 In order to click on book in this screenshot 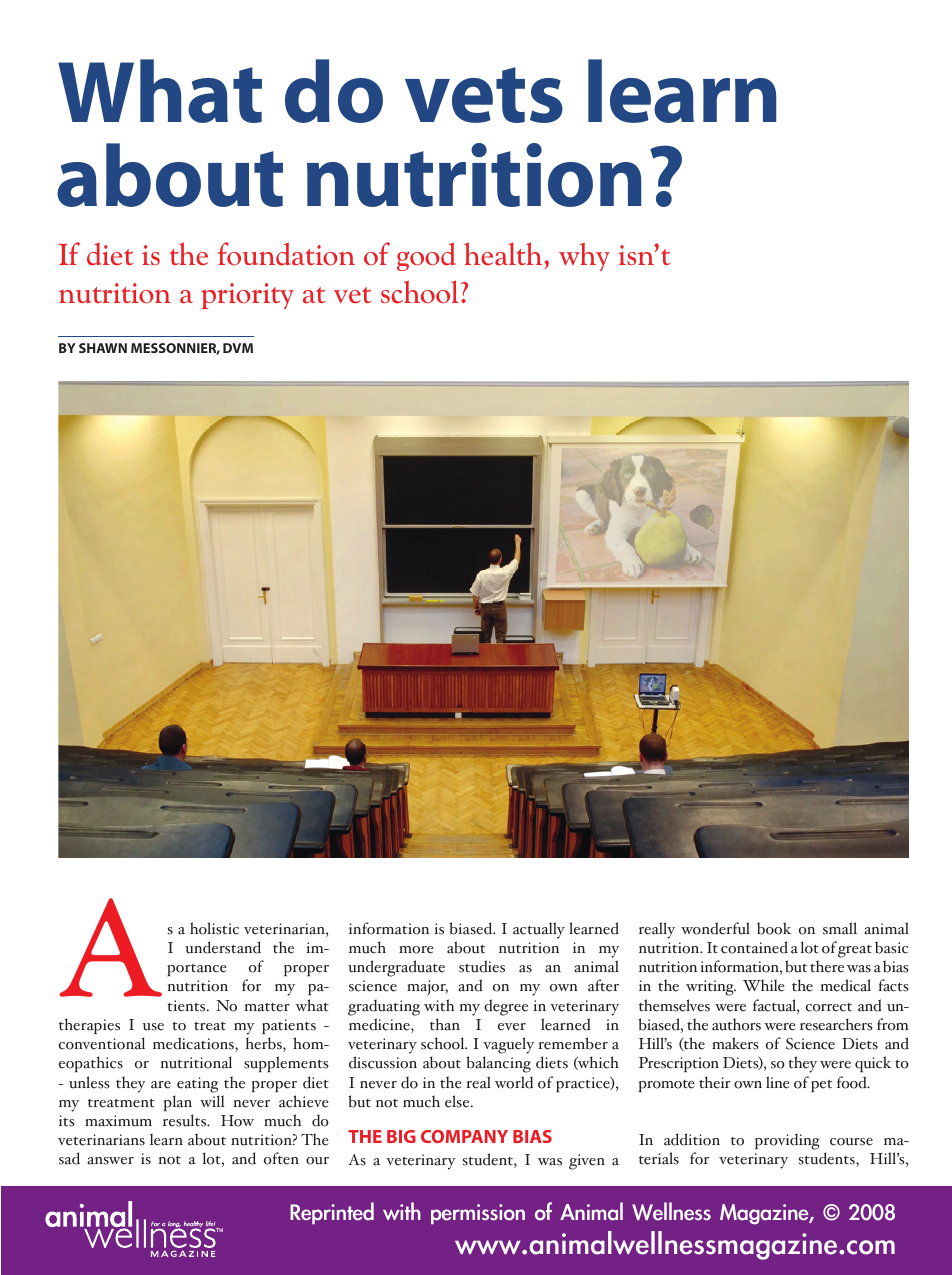, I will do `click(774, 928)`.
